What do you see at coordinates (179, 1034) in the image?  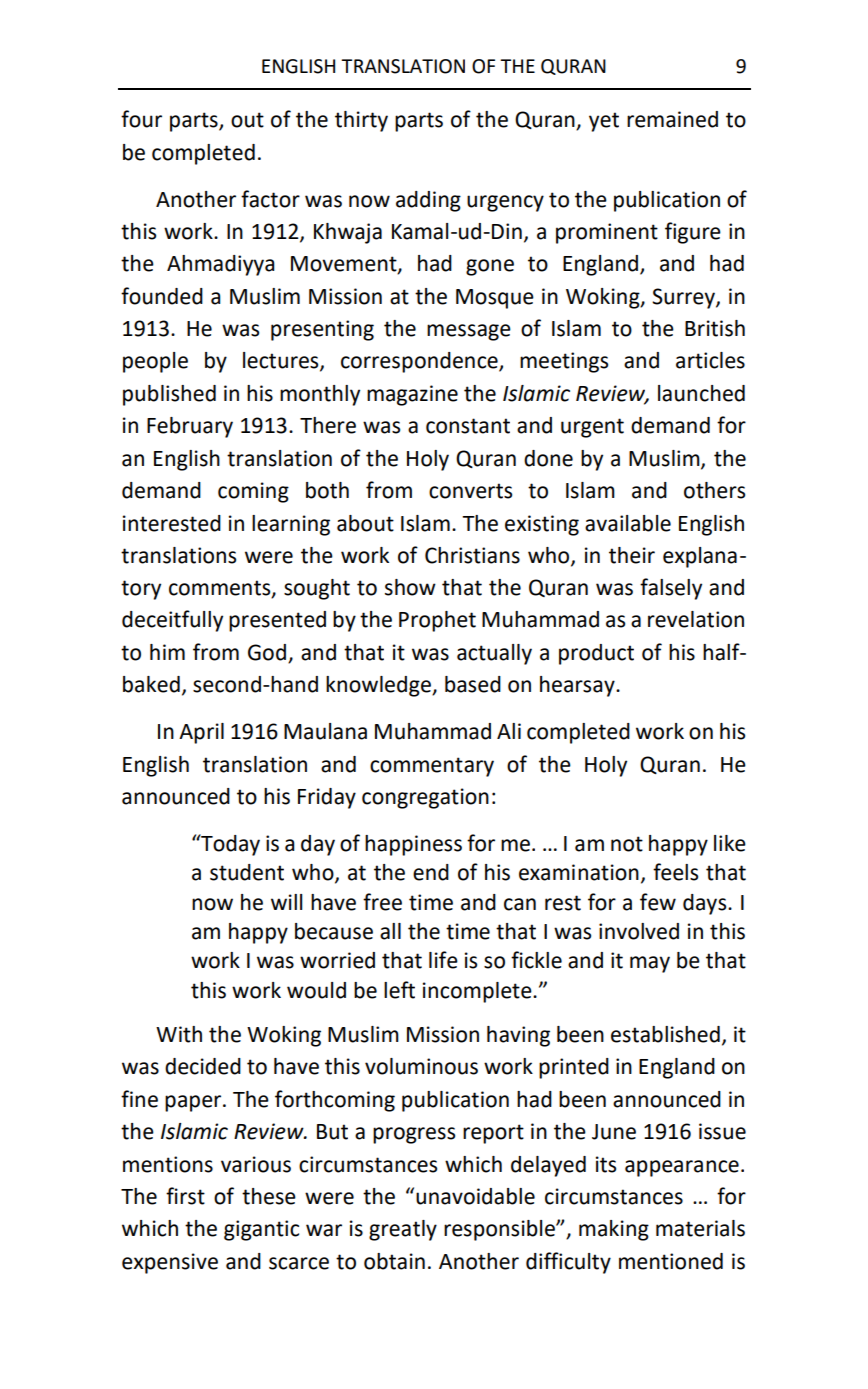 I see `With` at bounding box center [179, 1034].
